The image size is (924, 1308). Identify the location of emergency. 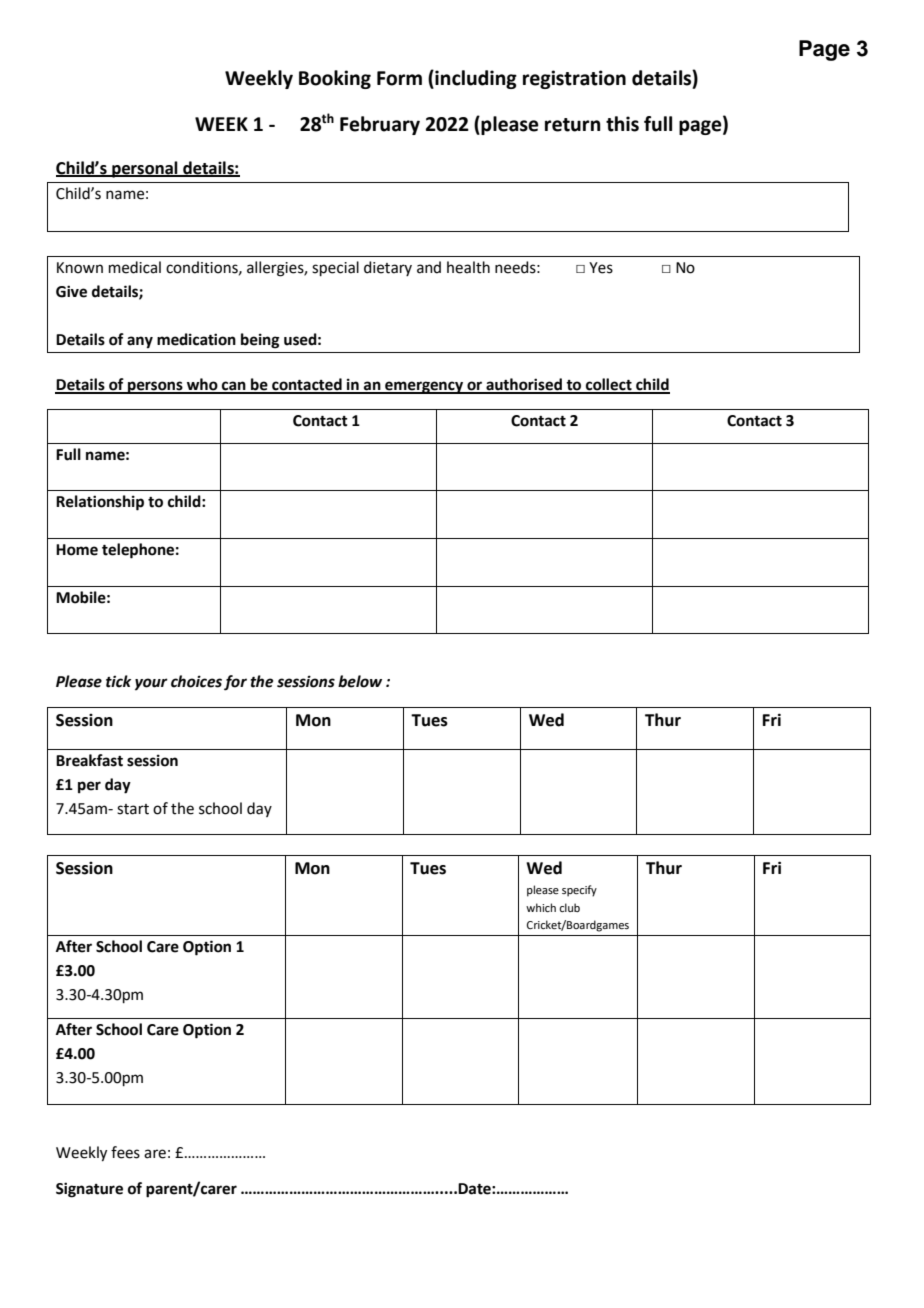
(424, 387).
